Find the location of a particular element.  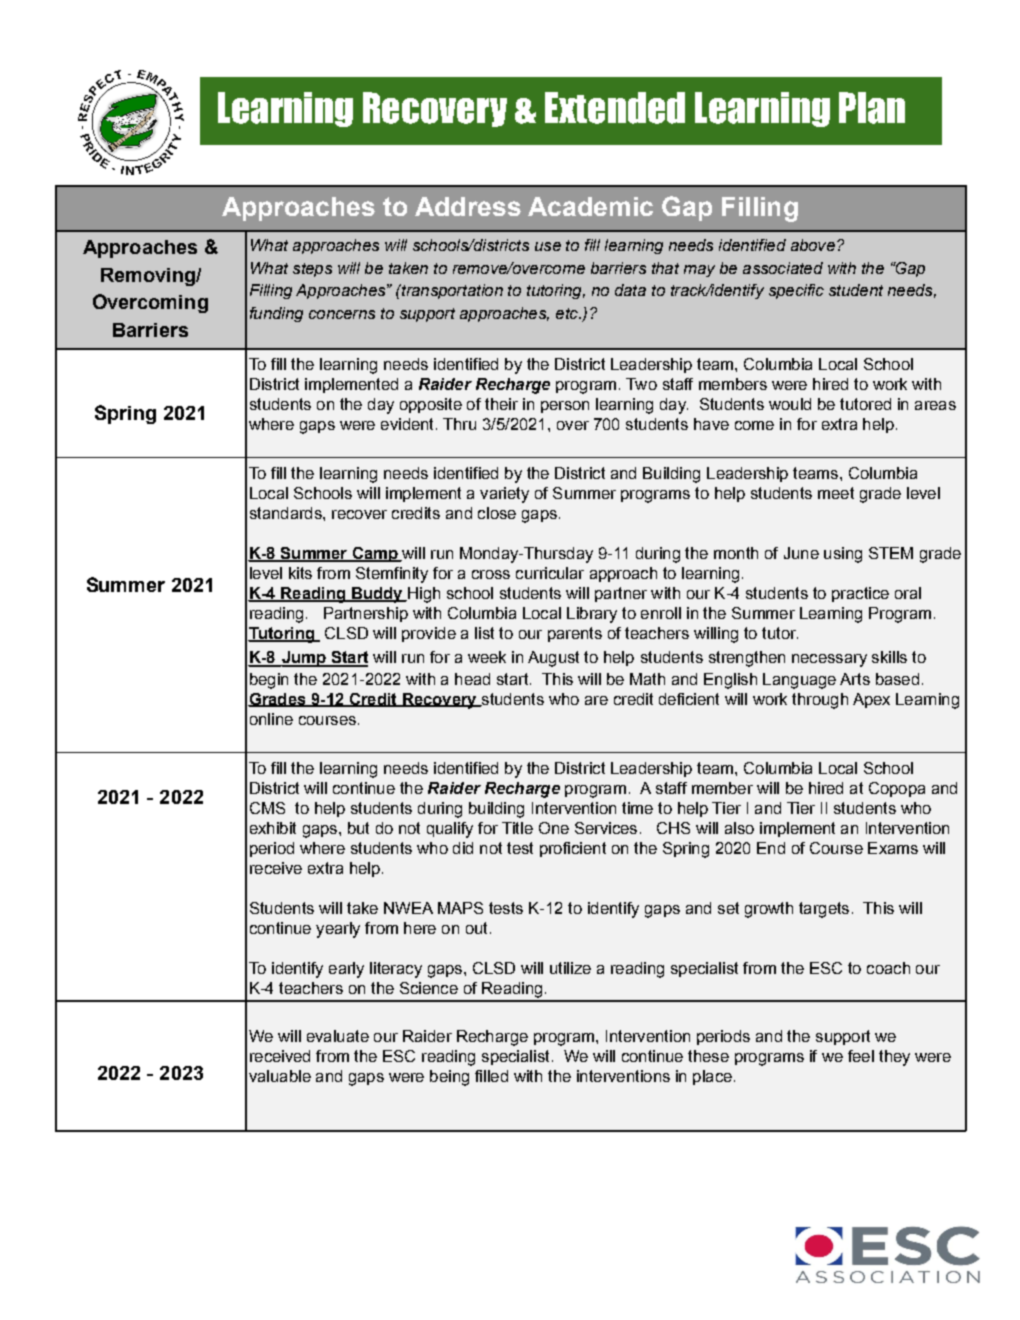

Plan is located at coordinates (872, 108).
